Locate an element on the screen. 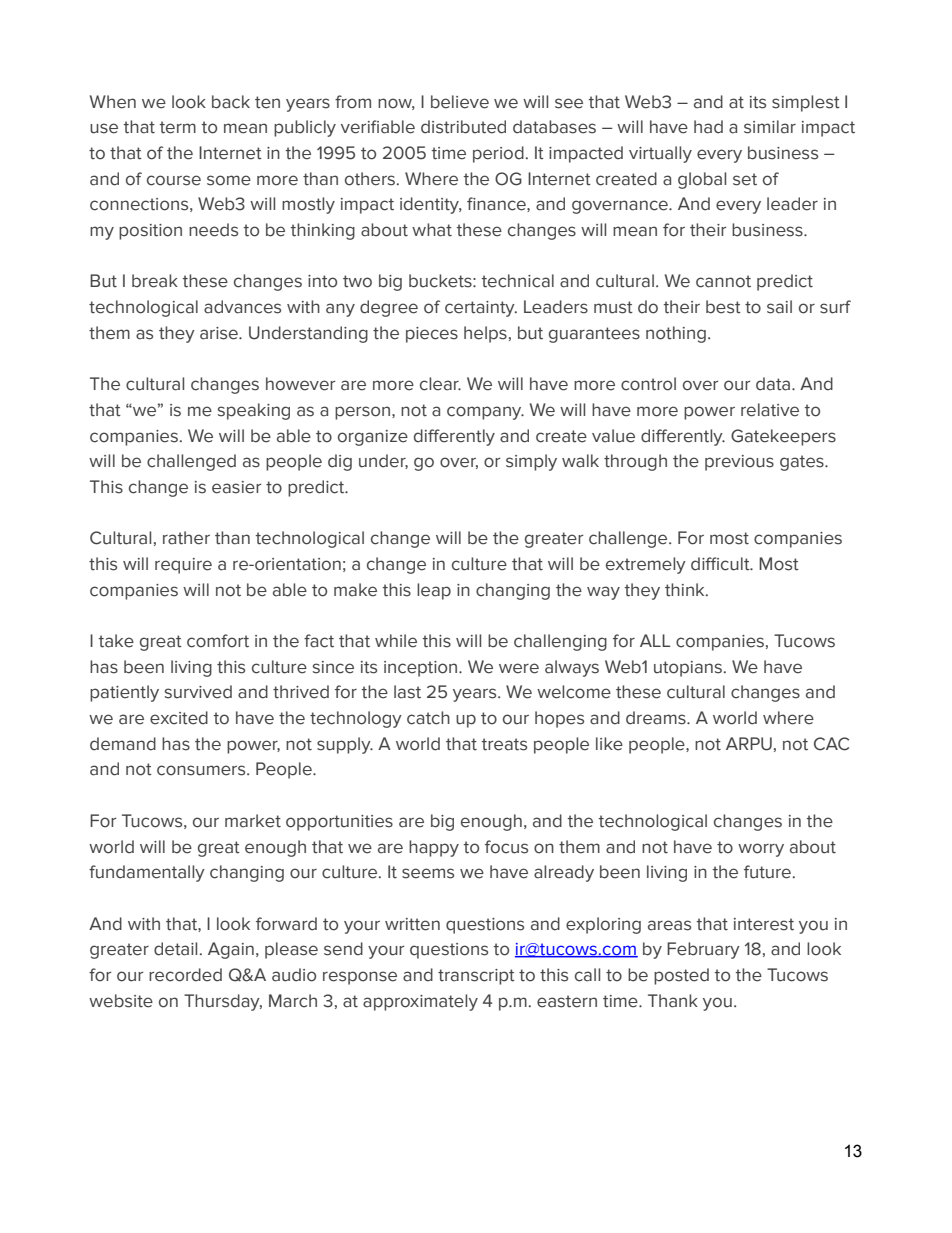 This screenshot has height=1233, width=952. rather is located at coordinates (186, 538).
